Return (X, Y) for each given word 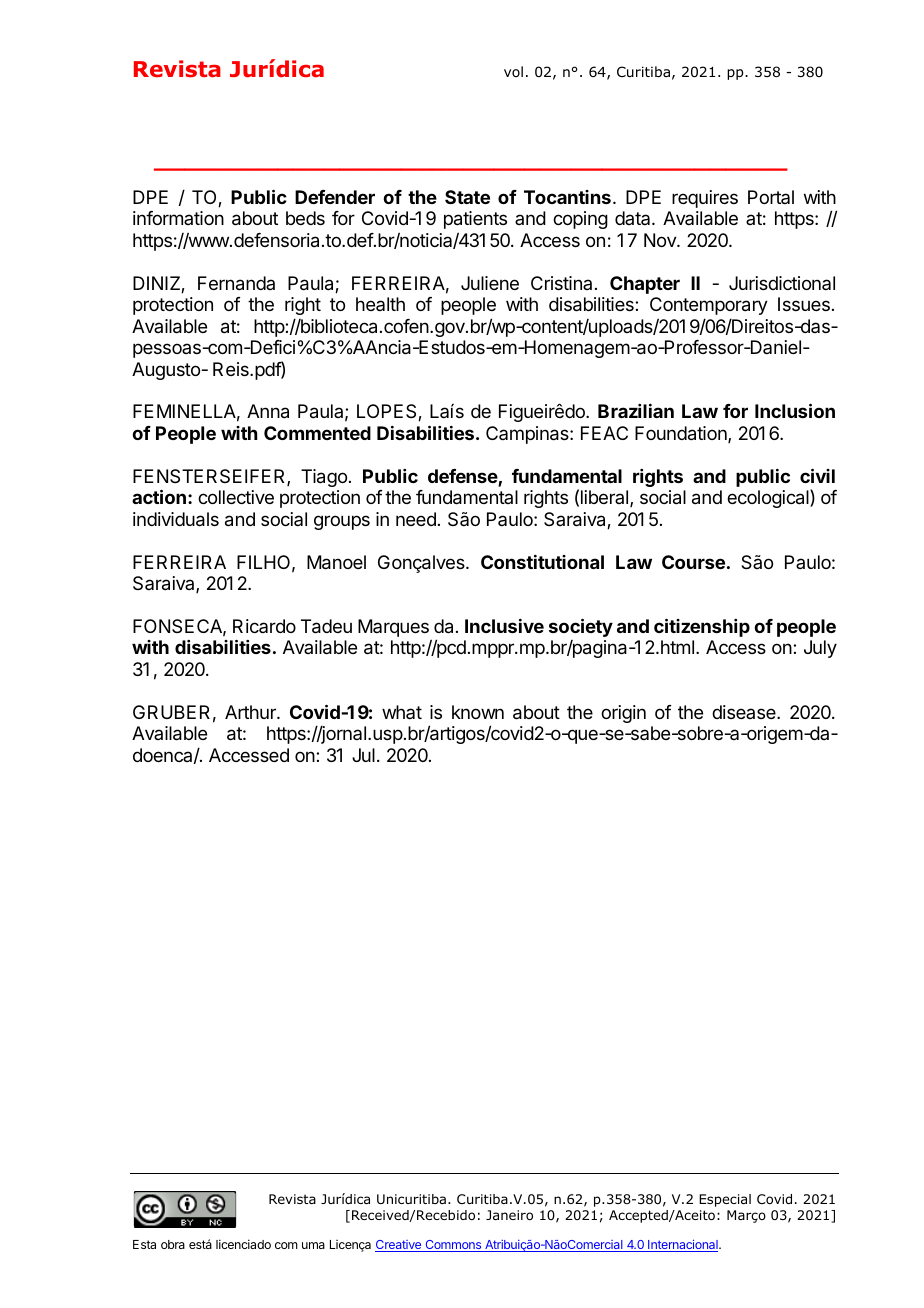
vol (513, 71)
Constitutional (542, 562)
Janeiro (509, 1215)
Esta (144, 1244)
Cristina (561, 283)
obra (173, 1244)
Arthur (251, 712)
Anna (268, 411)
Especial (725, 1200)
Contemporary (709, 306)
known (478, 712)
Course (693, 562)
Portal (771, 197)
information (178, 218)
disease (745, 712)
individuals (176, 519)
